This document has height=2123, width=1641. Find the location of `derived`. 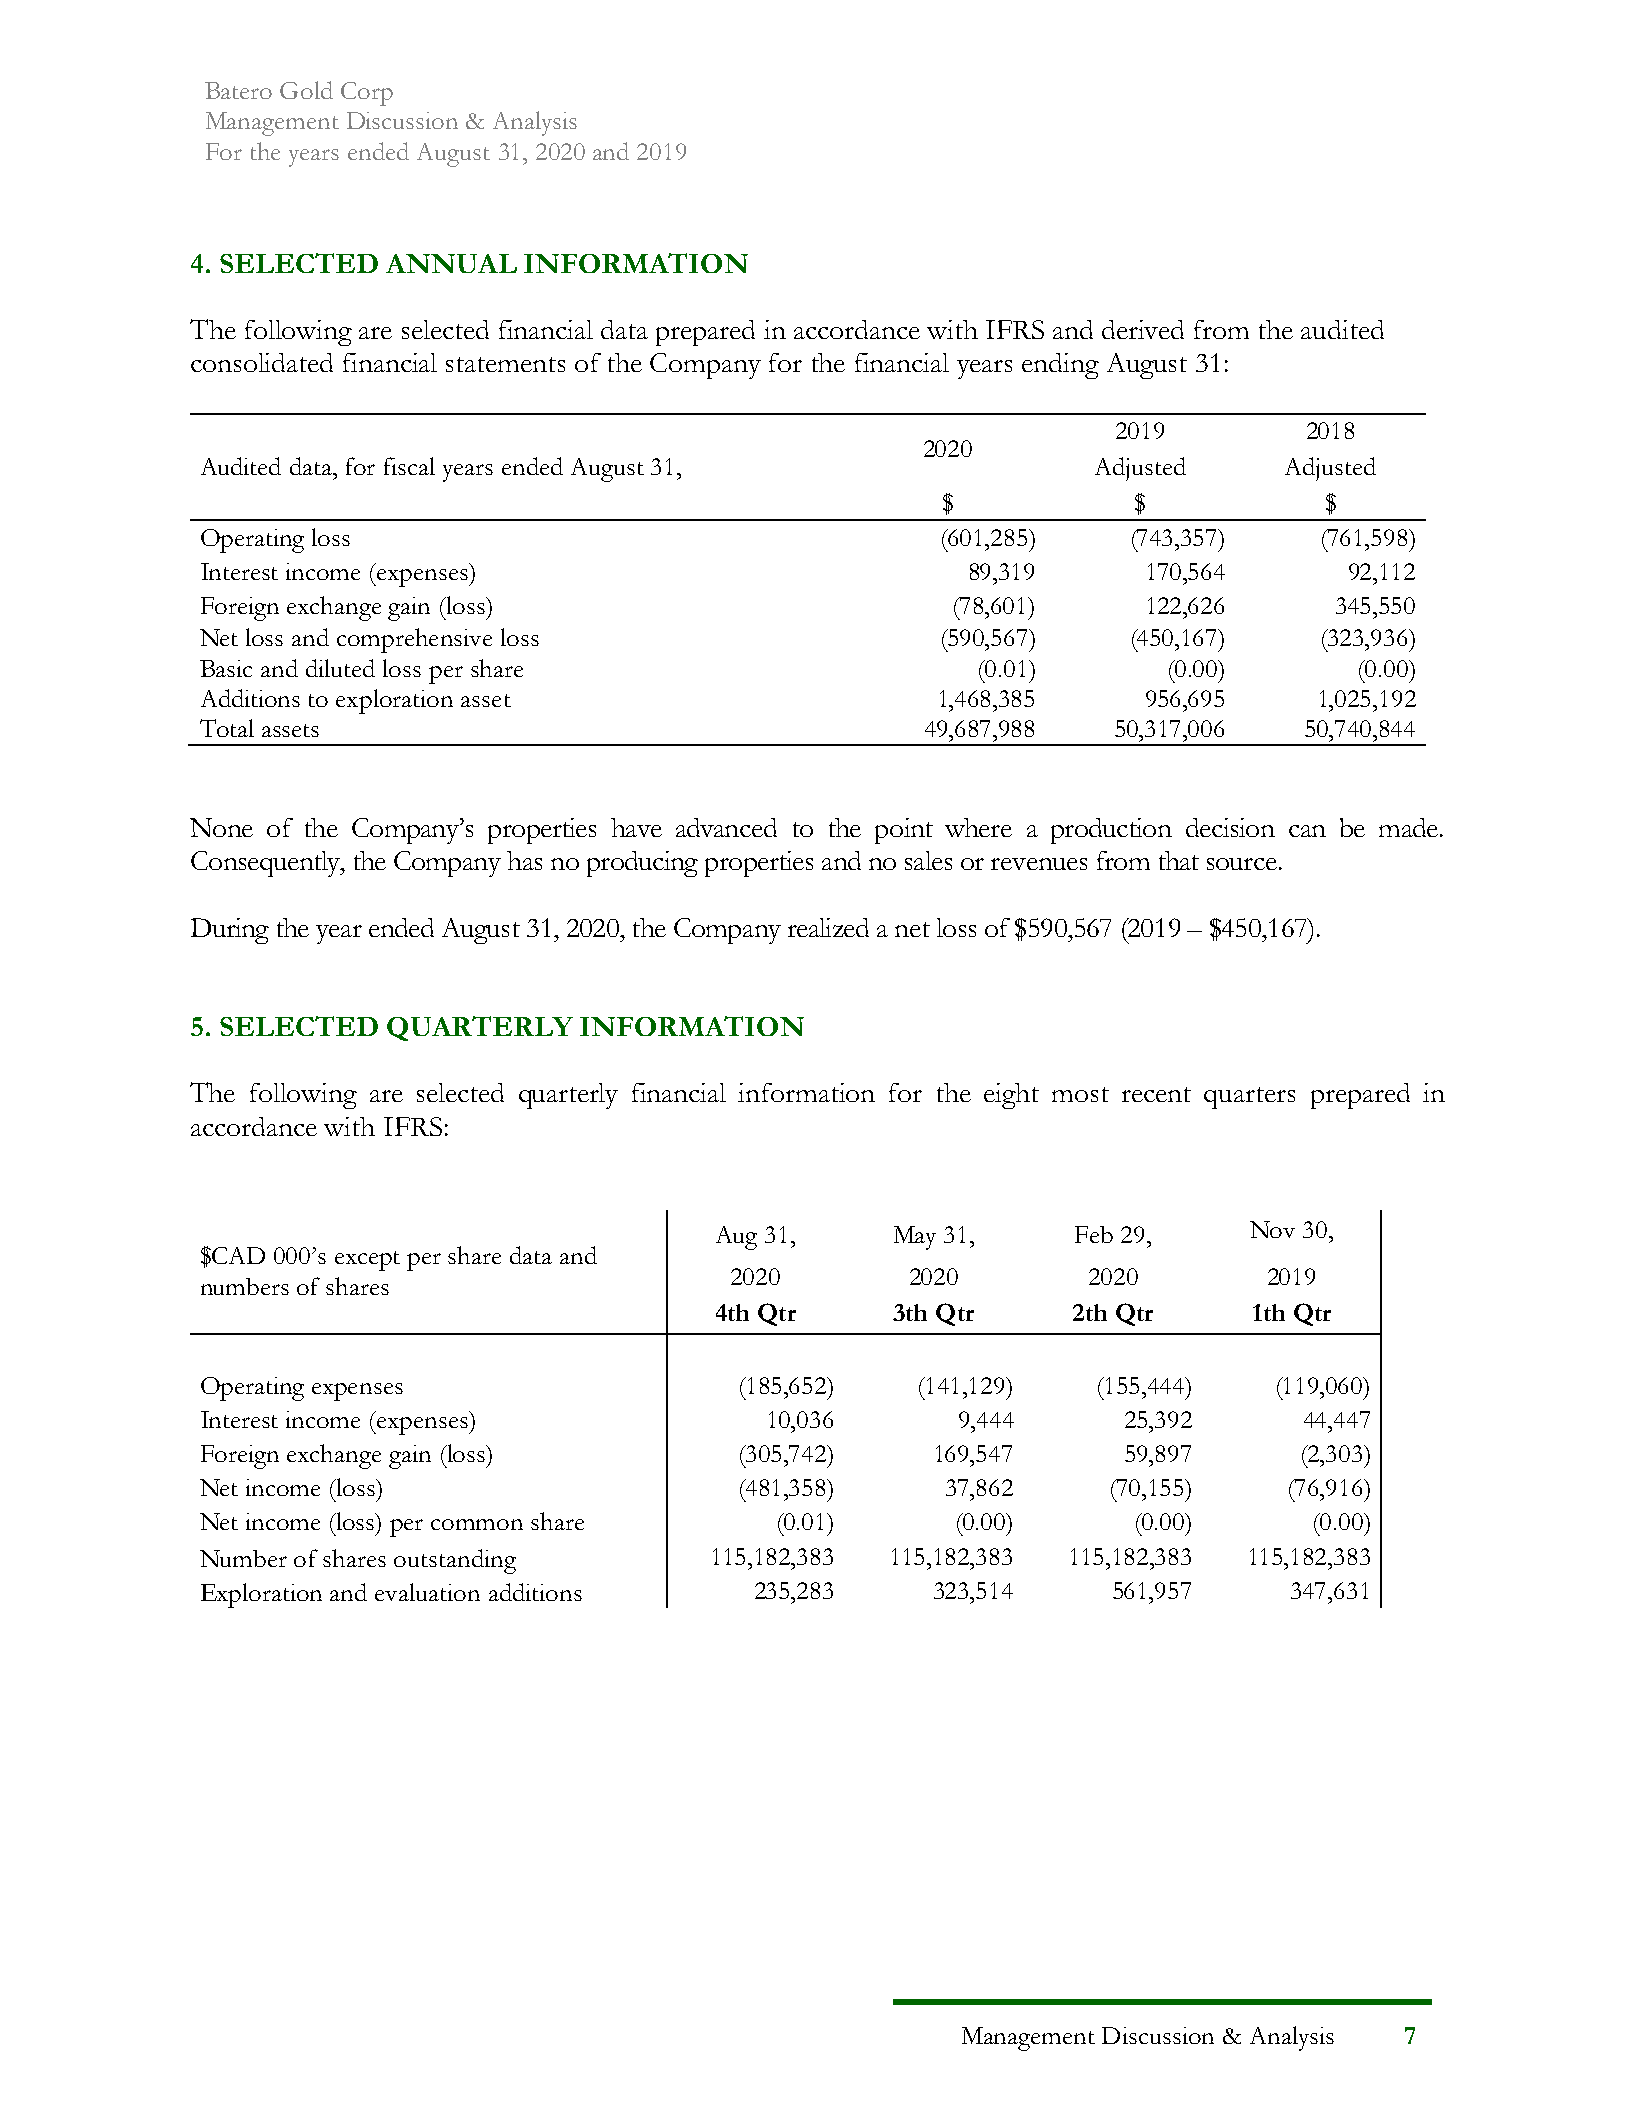

derived is located at coordinates (1143, 329).
